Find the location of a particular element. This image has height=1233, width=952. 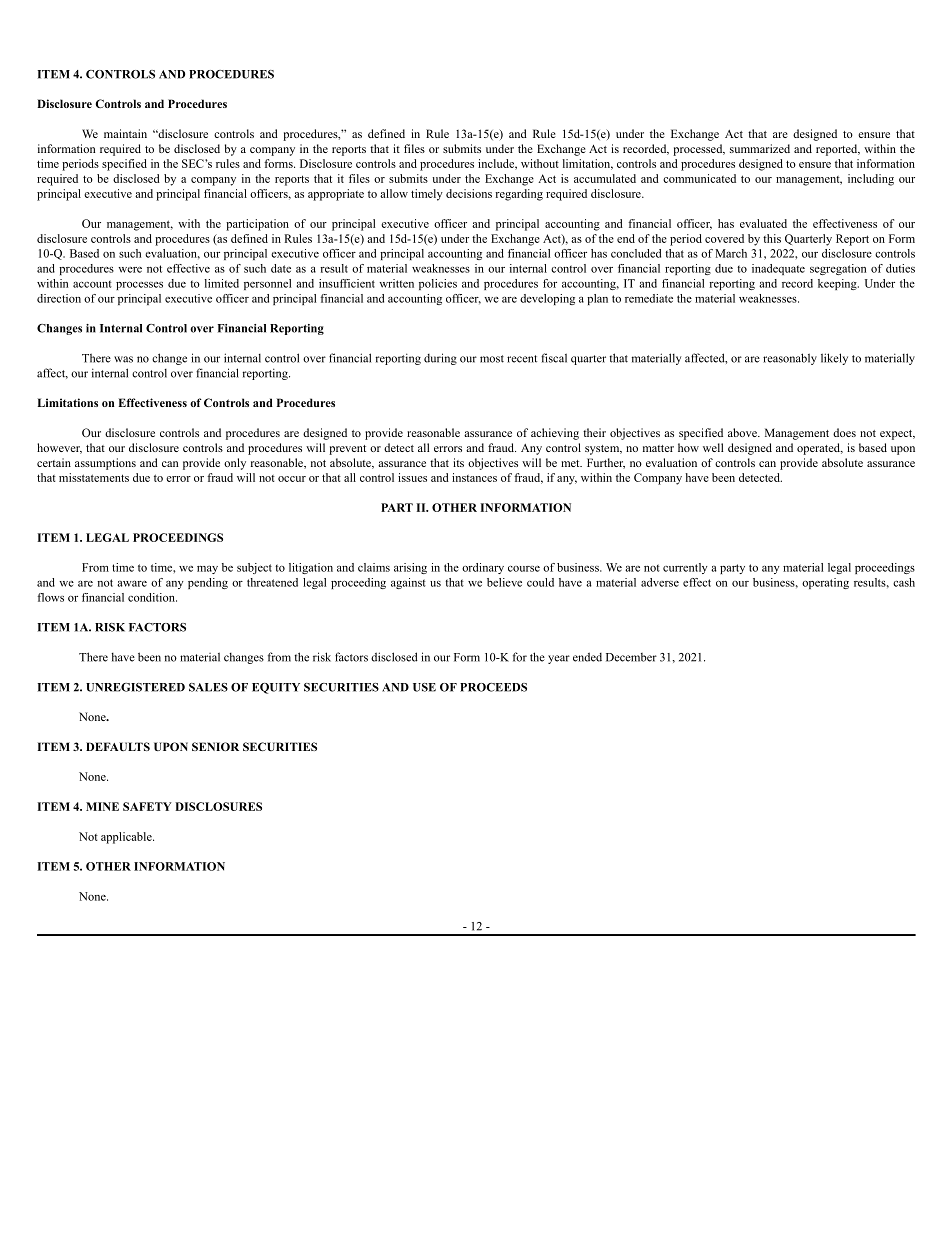

instances is located at coordinates (474, 477).
